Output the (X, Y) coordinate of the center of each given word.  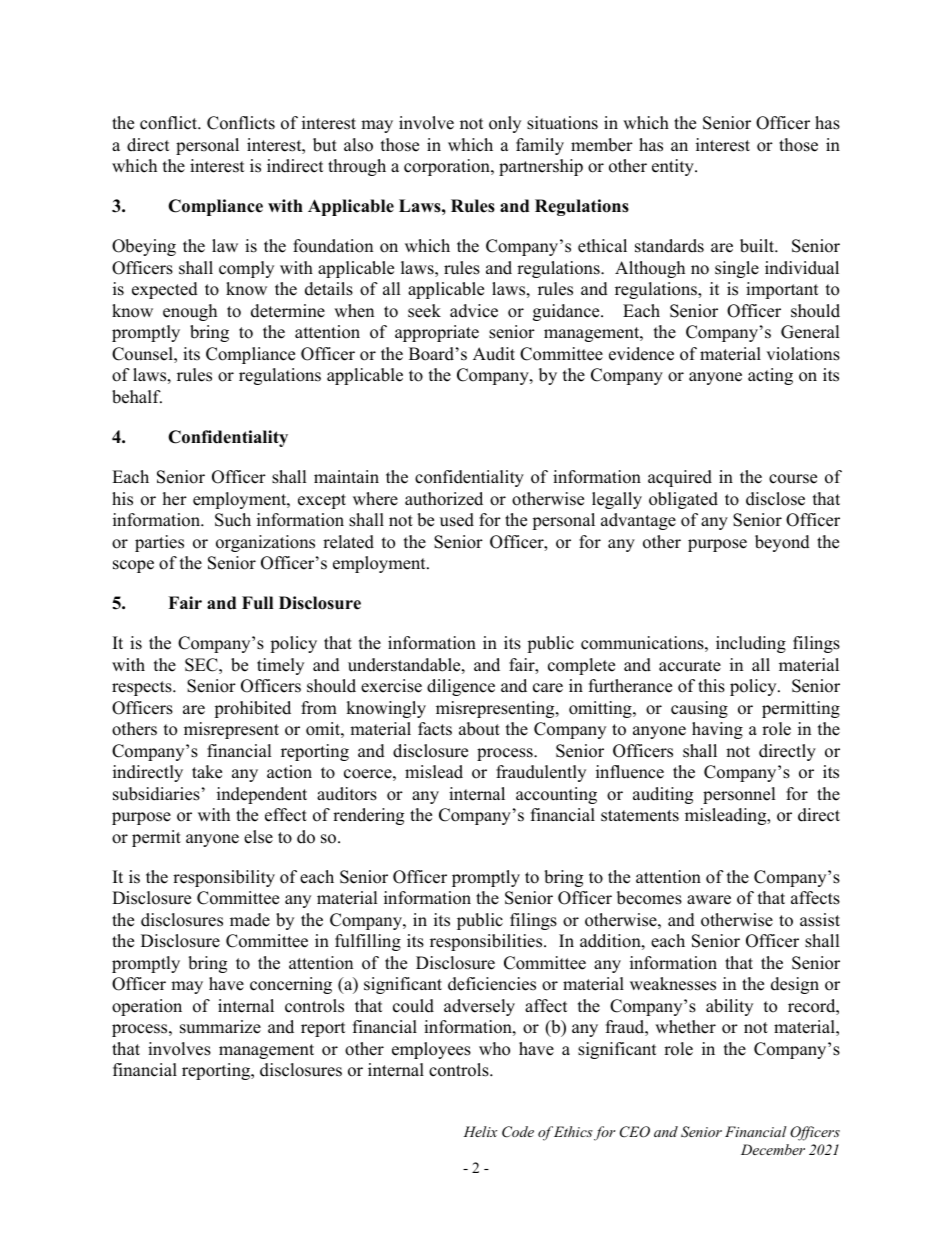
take (207, 772)
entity (674, 167)
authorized (444, 499)
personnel (739, 795)
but (325, 145)
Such (233, 520)
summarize (220, 1027)
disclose (775, 499)
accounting (556, 795)
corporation (448, 167)
